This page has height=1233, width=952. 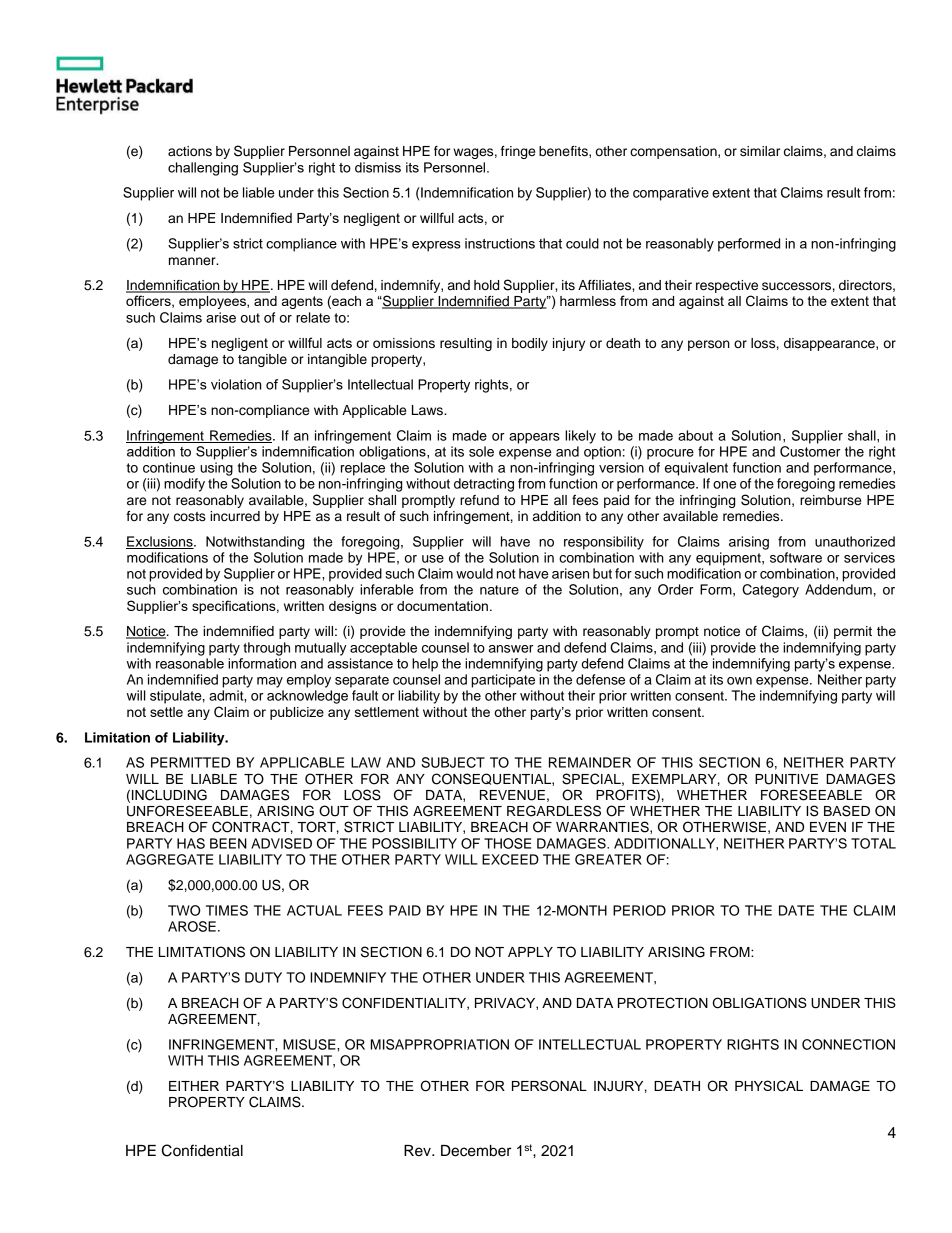 What do you see at coordinates (310, 1044) in the page?
I see `MISUSE` at bounding box center [310, 1044].
